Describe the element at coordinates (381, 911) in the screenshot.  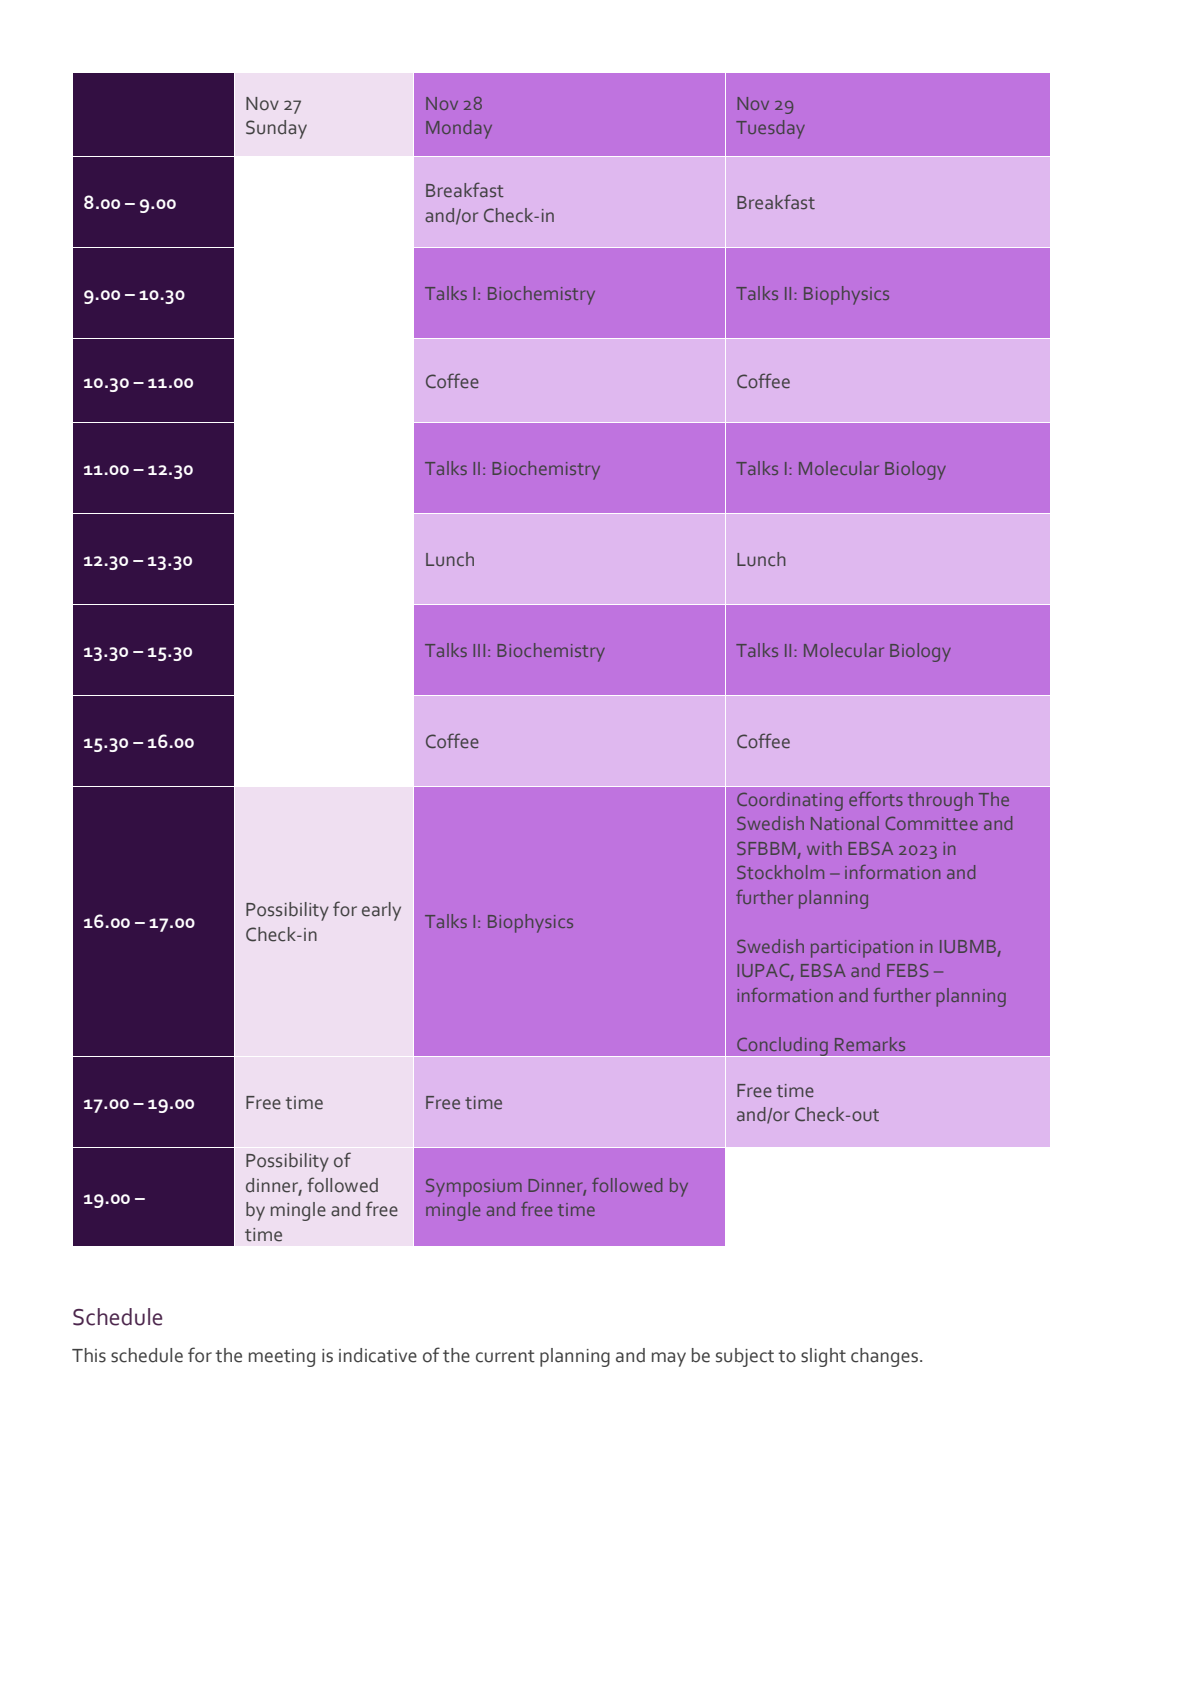
I see `early` at that location.
